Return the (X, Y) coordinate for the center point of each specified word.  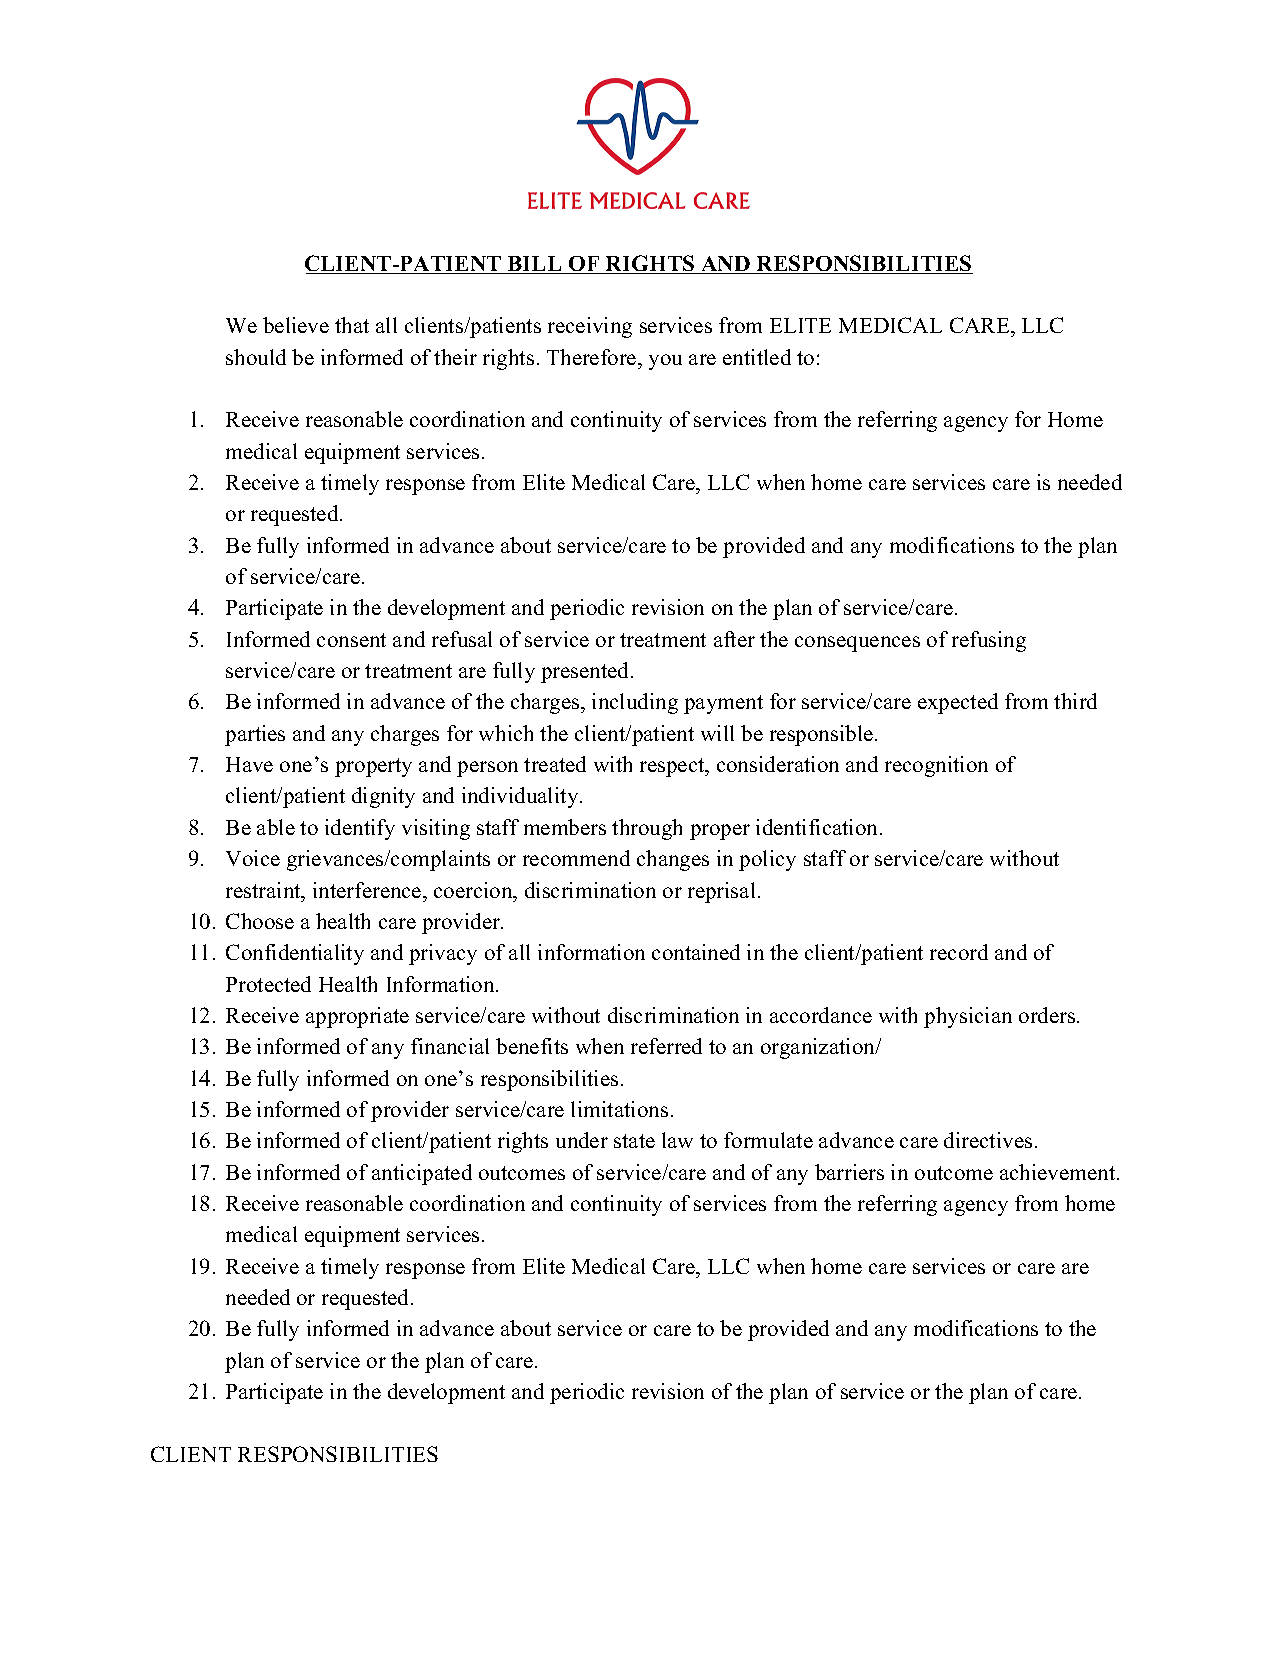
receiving (590, 327)
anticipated (422, 1174)
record (959, 952)
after (734, 639)
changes (673, 860)
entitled (757, 357)
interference (368, 890)
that (352, 325)
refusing (989, 641)
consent (351, 640)
